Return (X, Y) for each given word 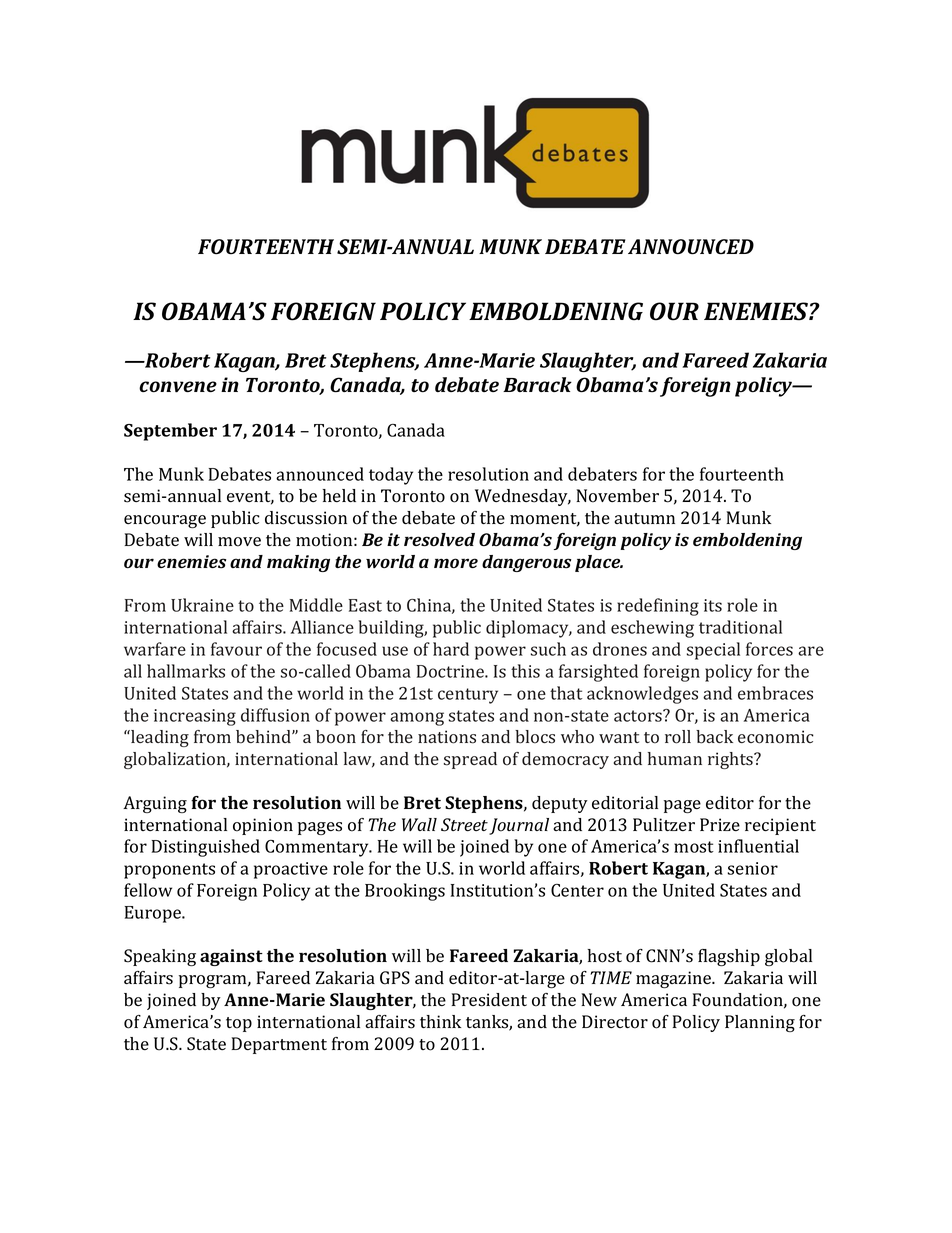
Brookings (405, 892)
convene (178, 387)
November (617, 496)
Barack (537, 384)
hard (451, 649)
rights (731, 760)
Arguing (155, 804)
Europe (154, 914)
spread (470, 760)
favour (236, 649)
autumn (644, 518)
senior (752, 868)
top (239, 1024)
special (713, 651)
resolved (439, 540)
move (239, 542)
